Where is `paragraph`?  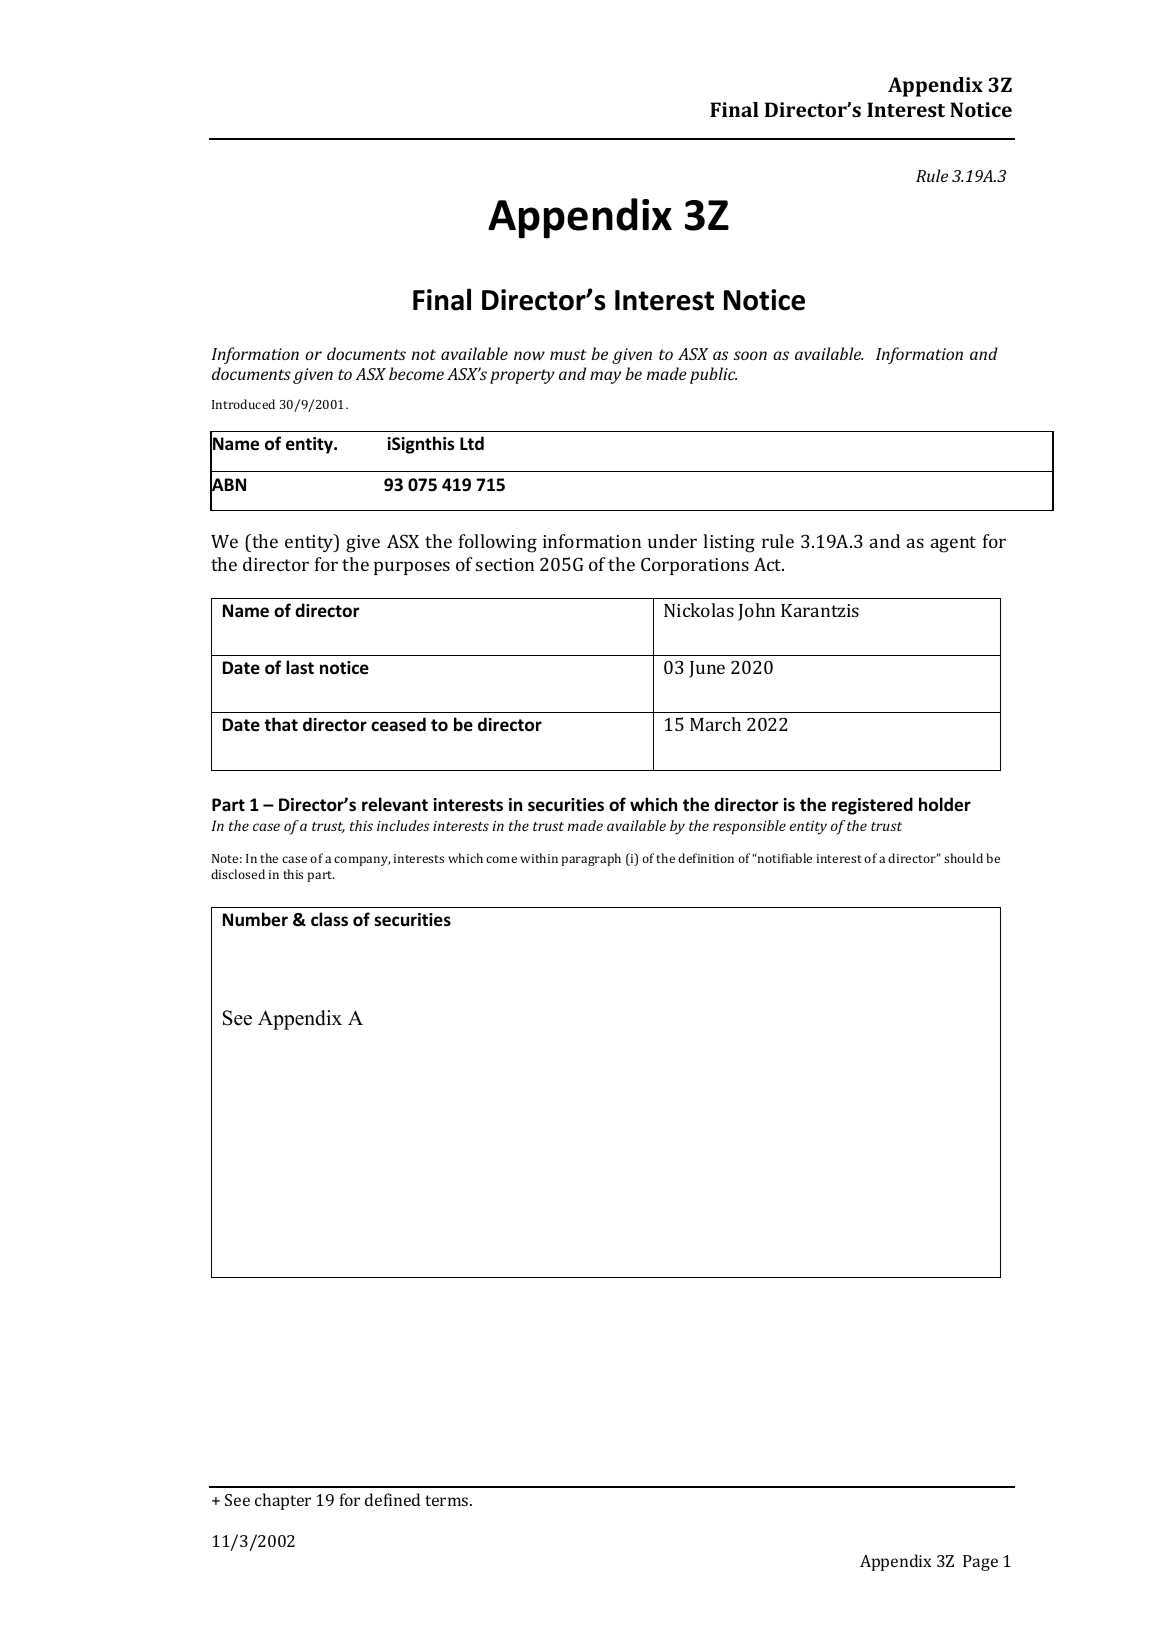 paragraph is located at coordinates (591, 859).
